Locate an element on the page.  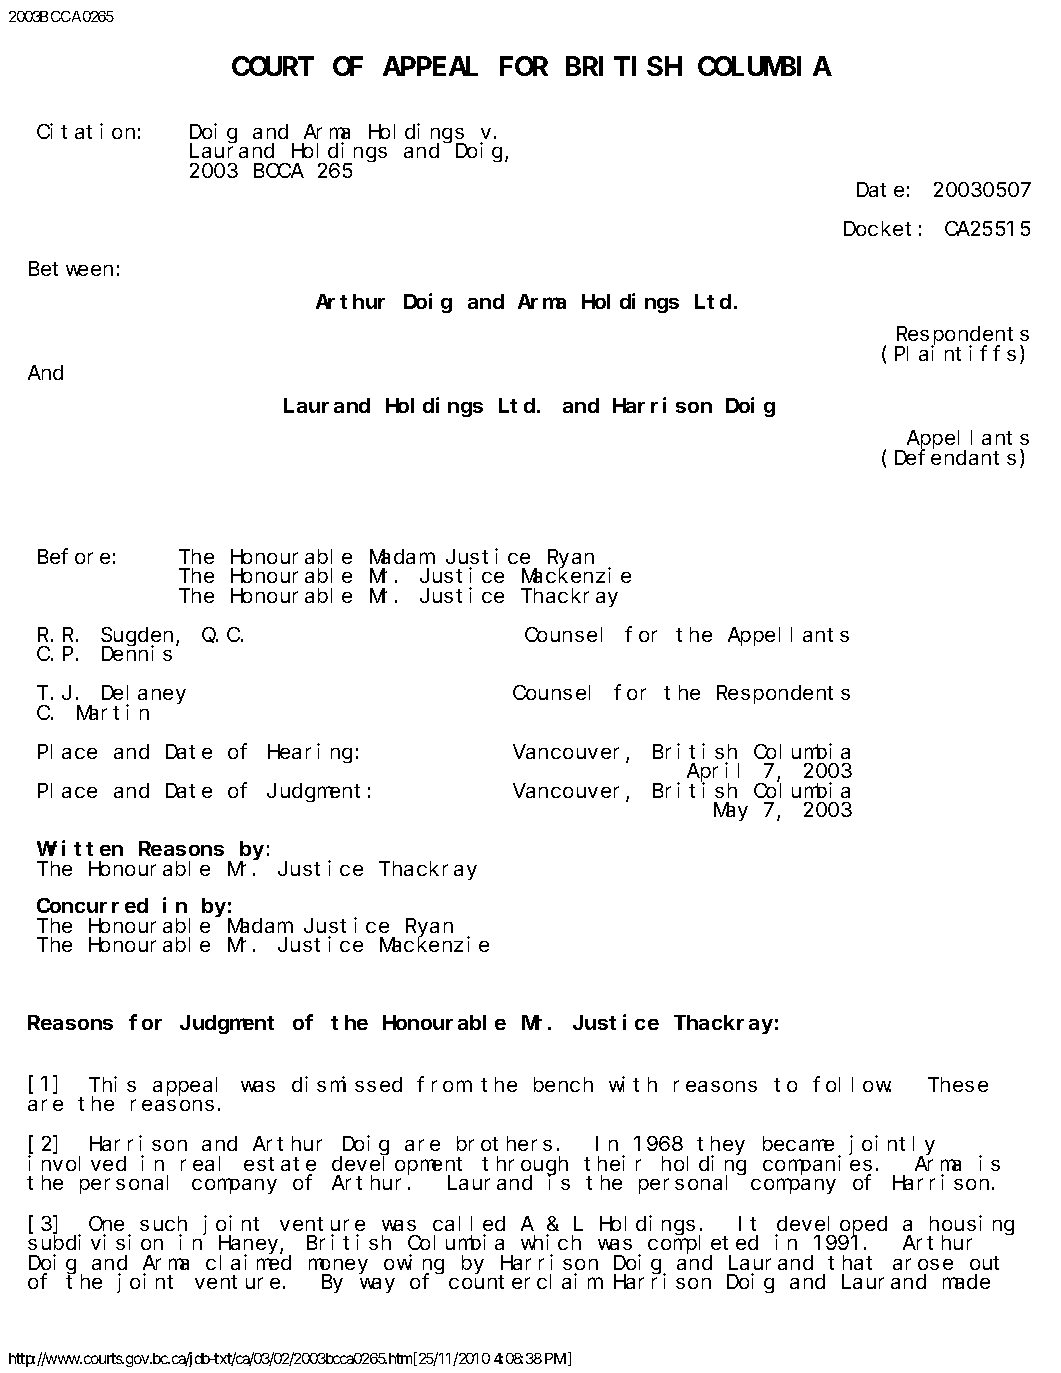
dismissed is located at coordinates (347, 1084).
